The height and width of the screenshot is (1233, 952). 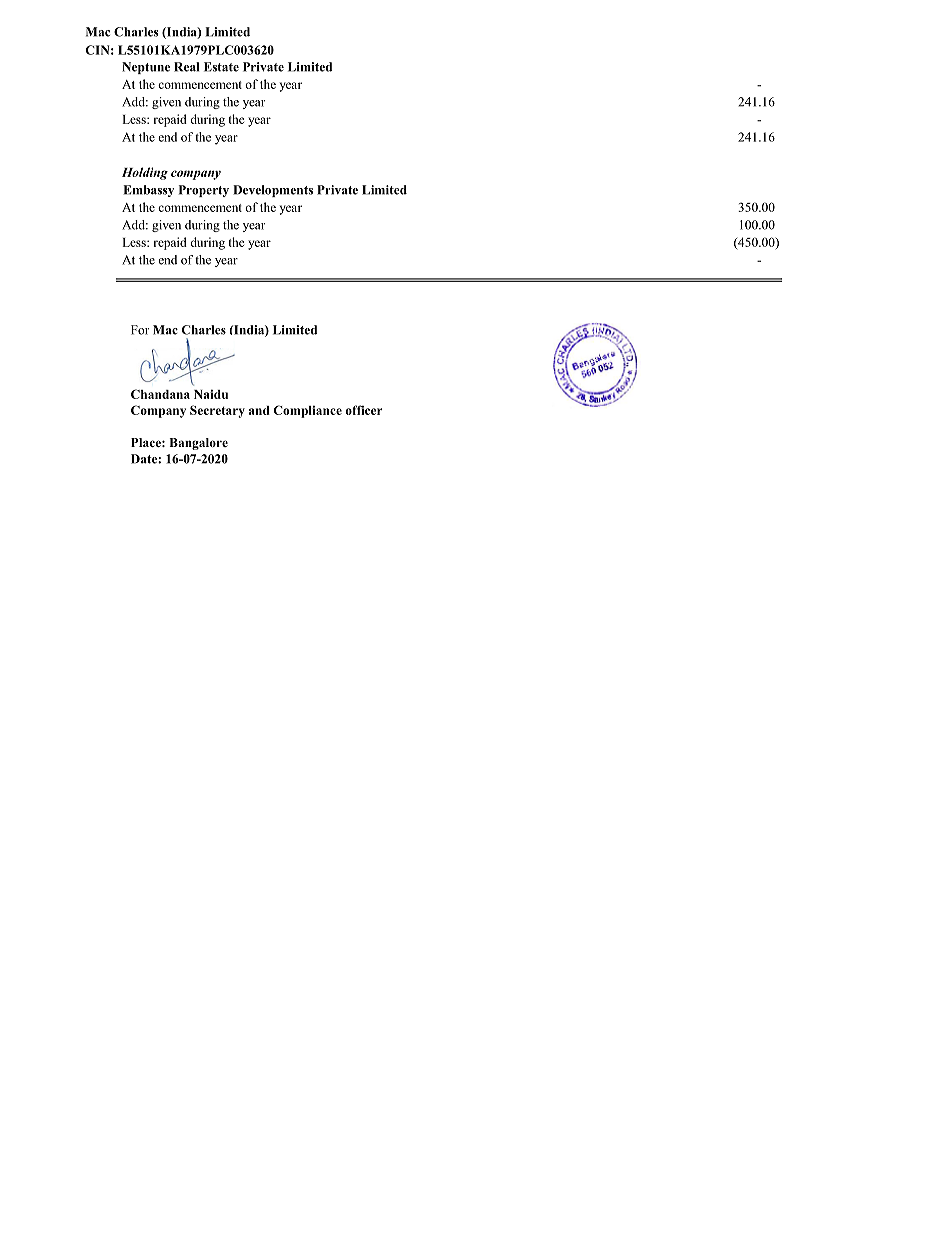 What do you see at coordinates (273, 191) in the screenshot?
I see `Developments` at bounding box center [273, 191].
